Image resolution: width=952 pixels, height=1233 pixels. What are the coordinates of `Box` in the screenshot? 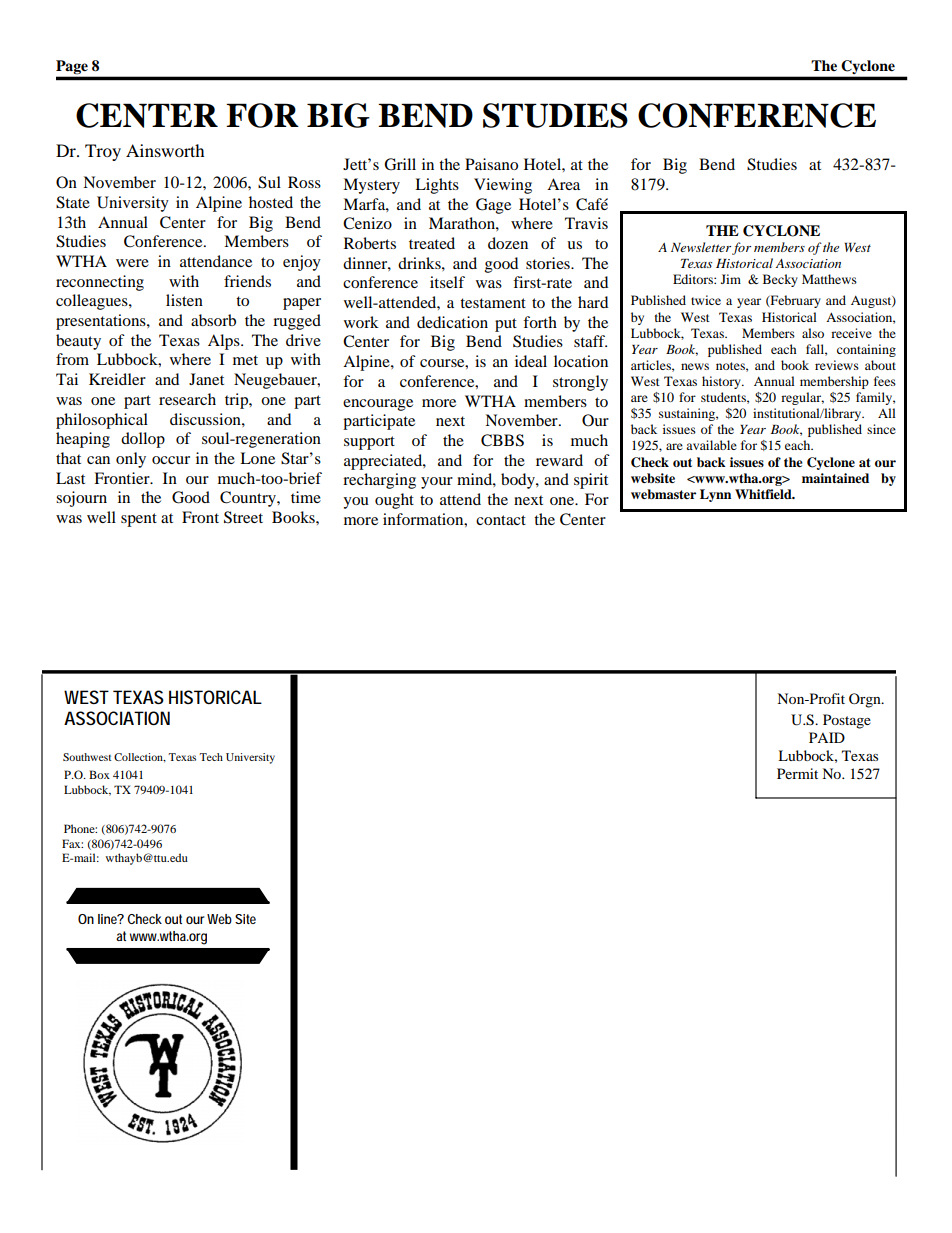 It's located at (99, 774).
